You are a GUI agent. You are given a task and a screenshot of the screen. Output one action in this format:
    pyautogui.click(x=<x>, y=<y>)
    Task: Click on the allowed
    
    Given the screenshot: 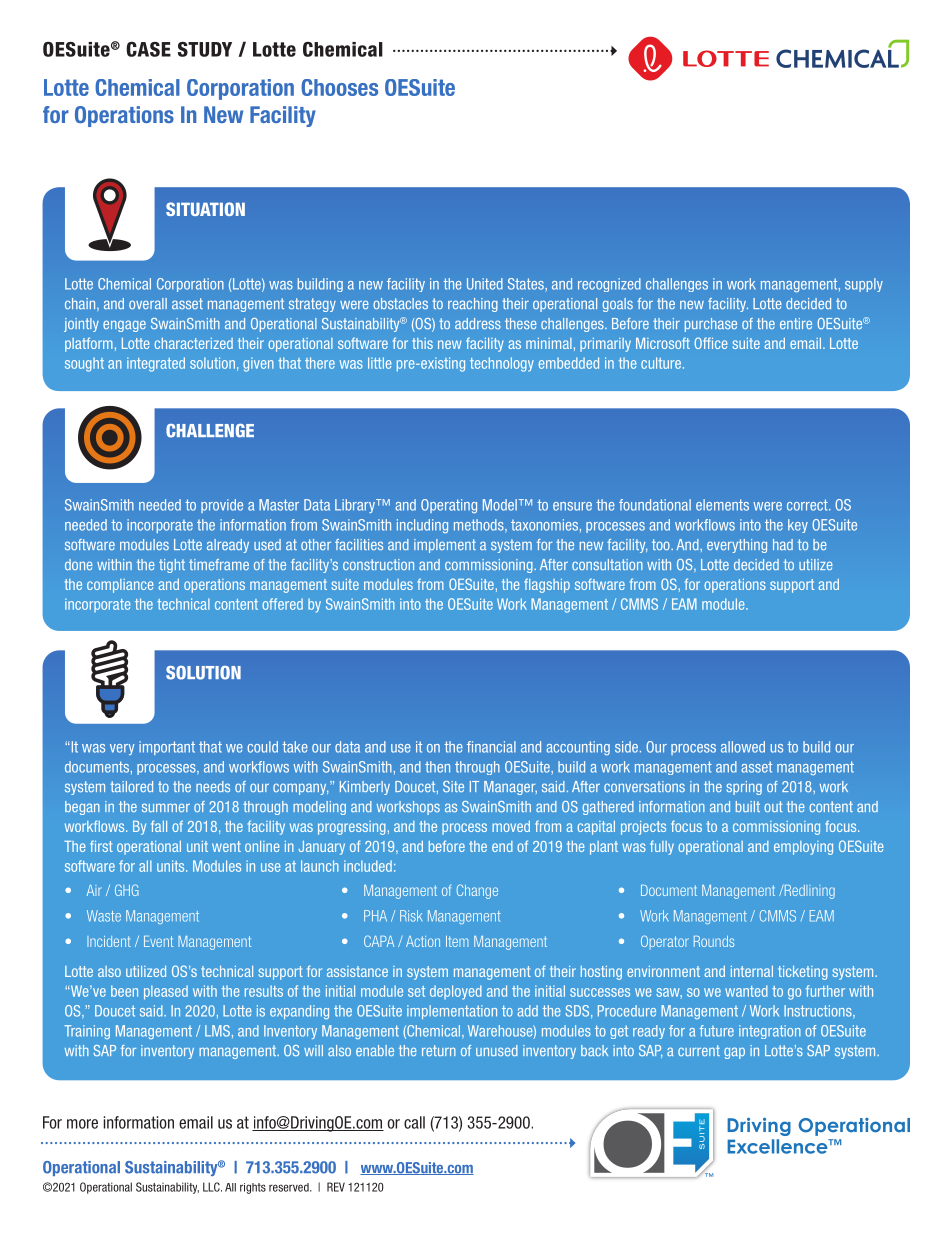 What is the action you would take?
    pyautogui.click(x=743, y=747)
